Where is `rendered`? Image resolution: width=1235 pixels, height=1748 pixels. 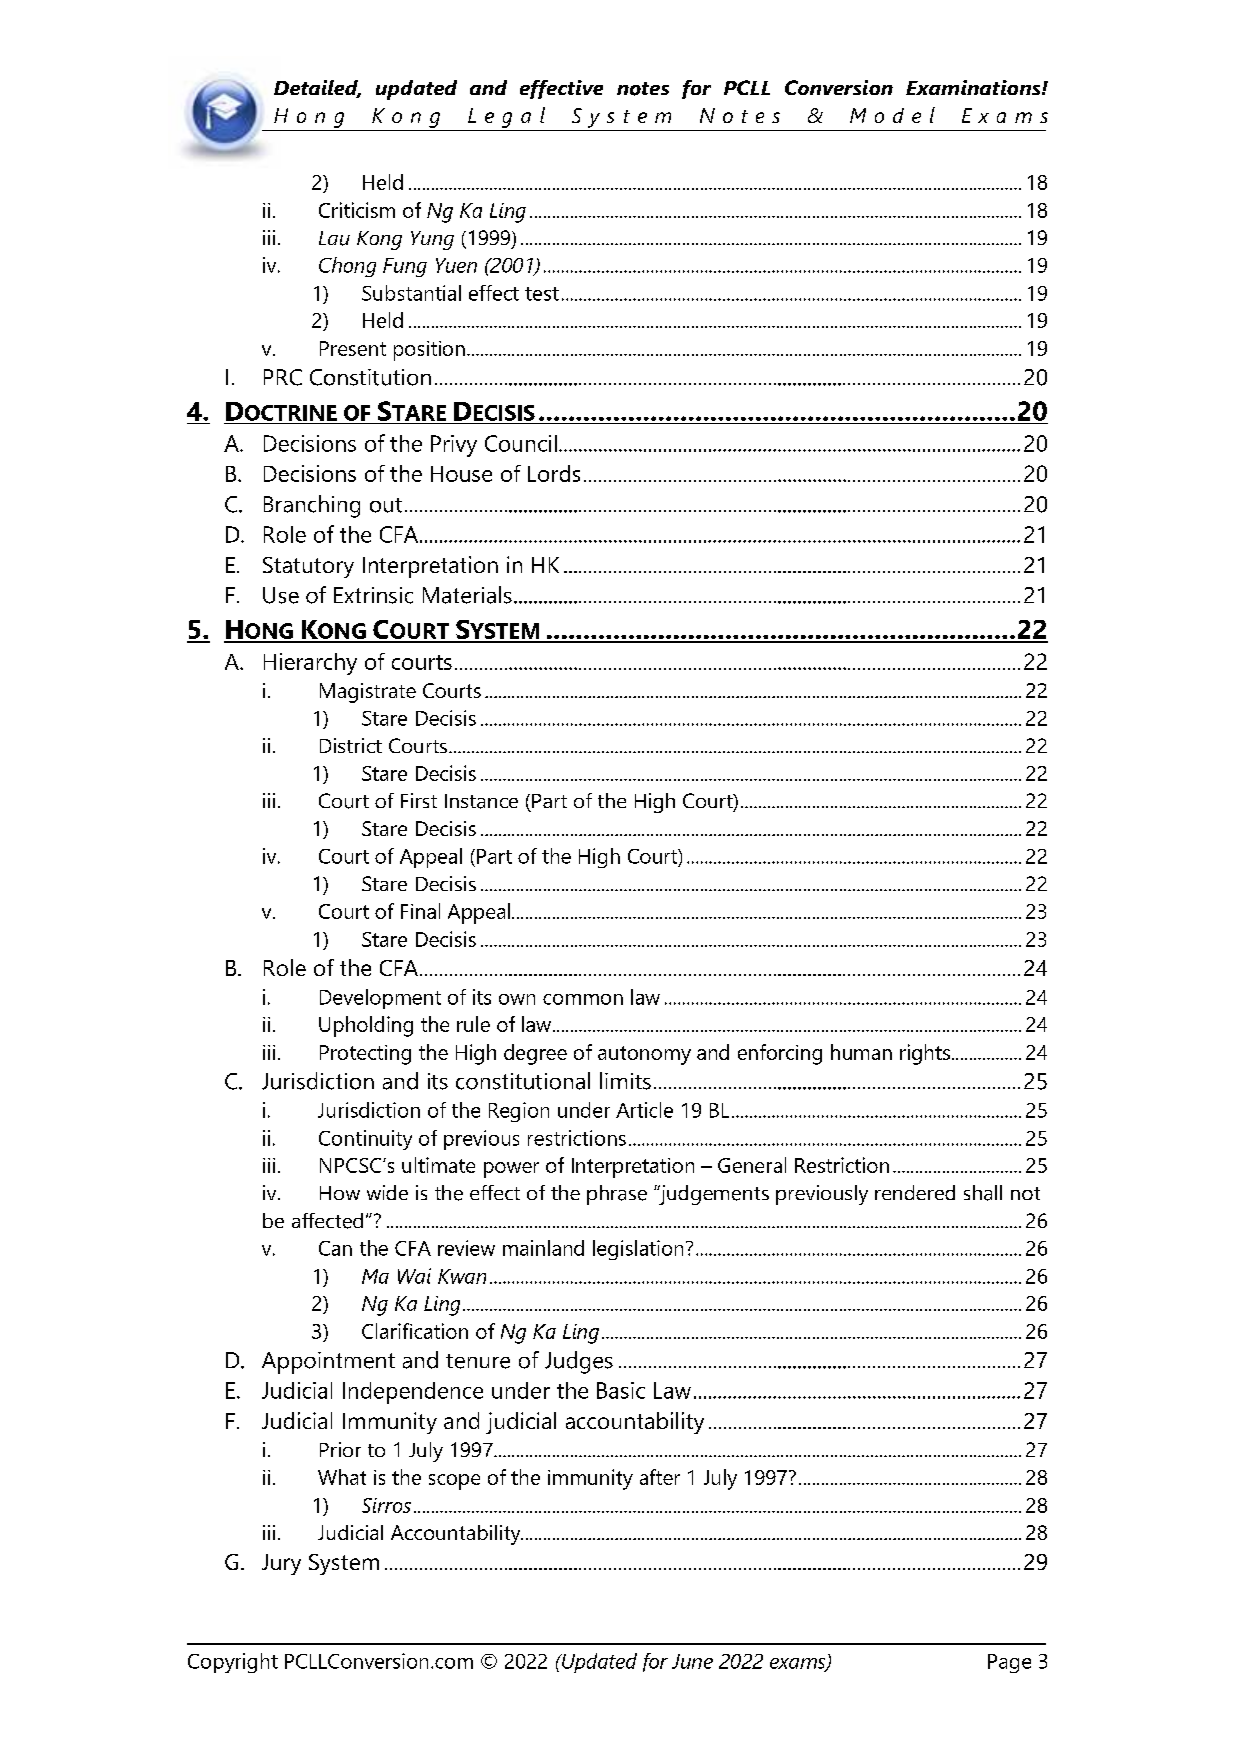 rendered is located at coordinates (915, 1192).
